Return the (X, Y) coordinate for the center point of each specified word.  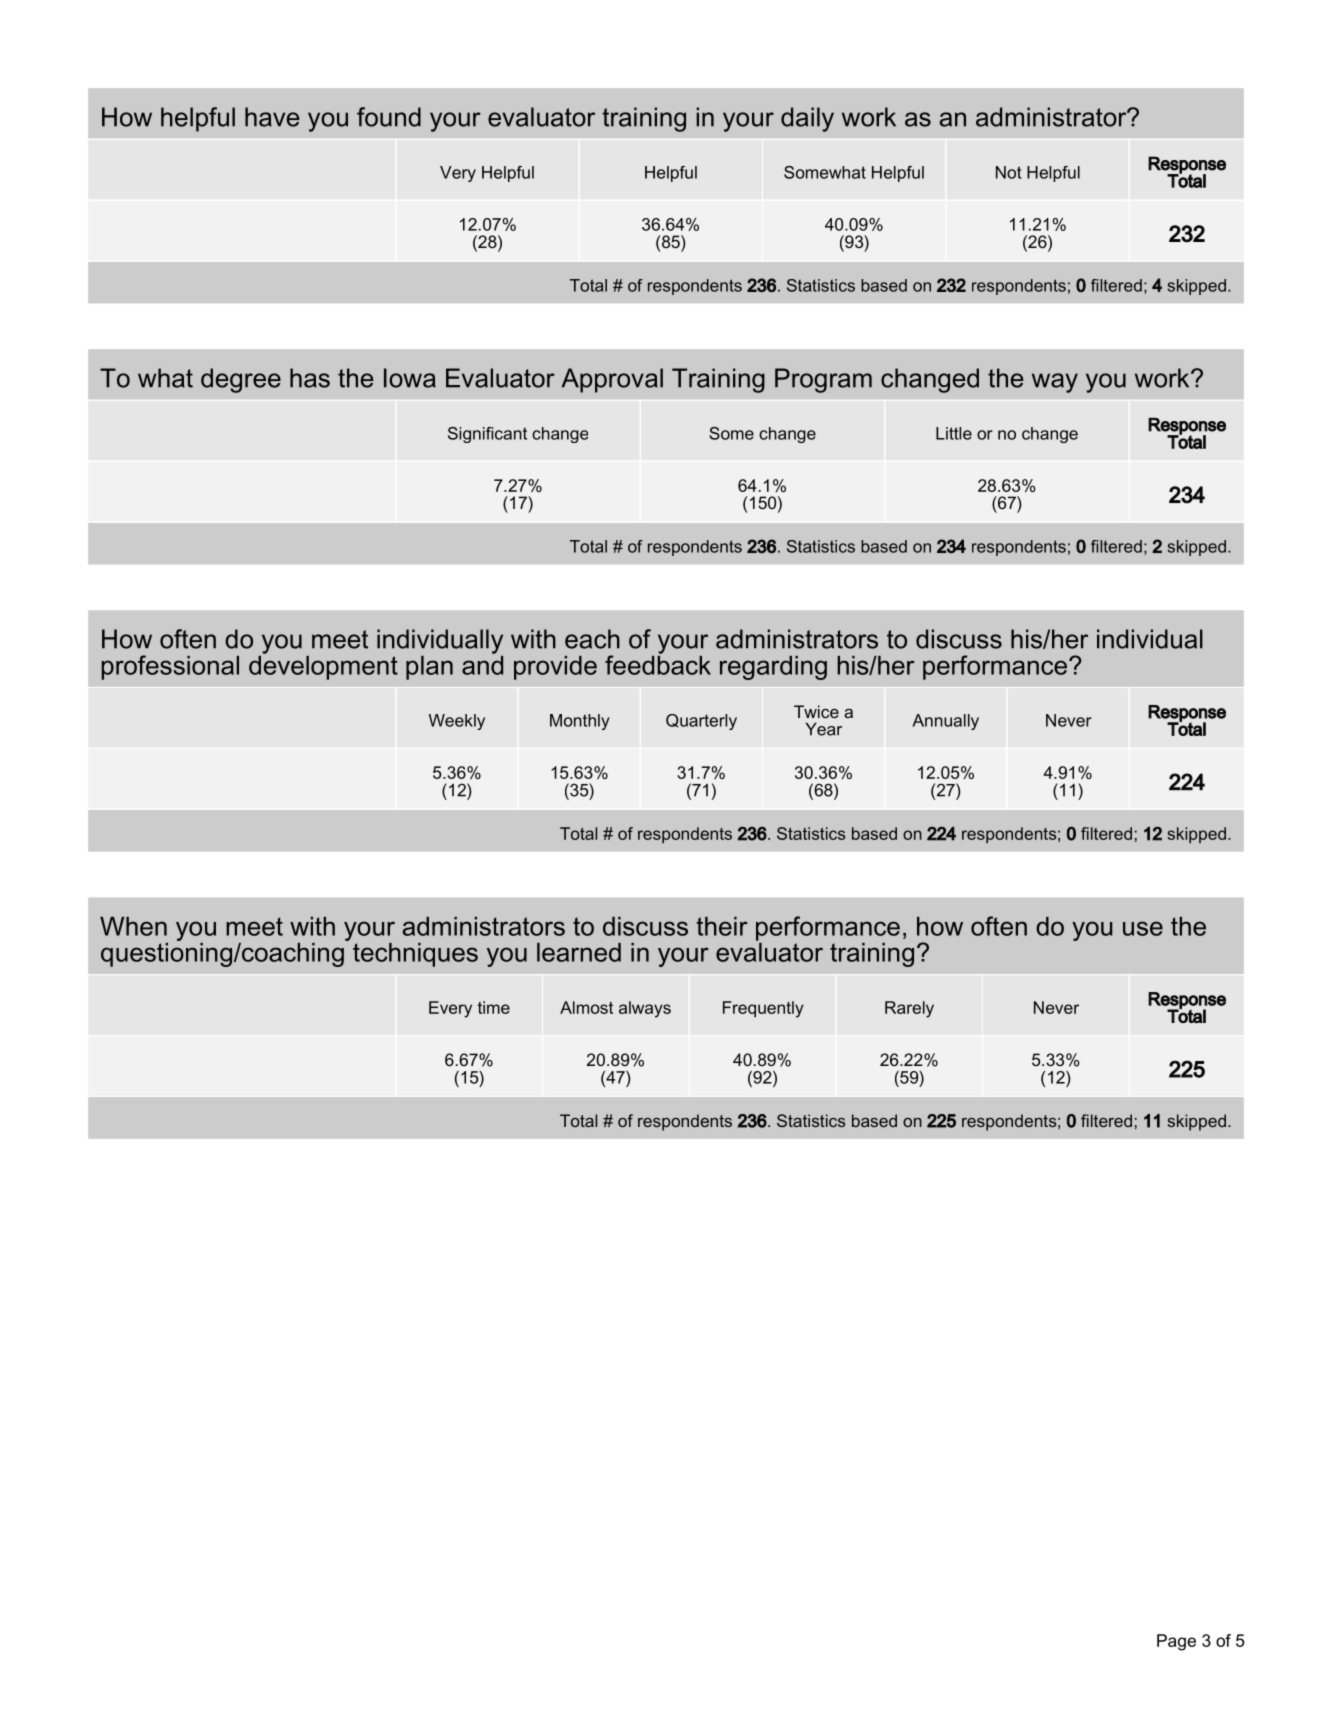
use (1143, 928)
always (645, 1009)
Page (1176, 1642)
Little (954, 433)
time (494, 1007)
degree (241, 380)
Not (1009, 172)
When (133, 926)
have (272, 117)
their (722, 926)
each (592, 639)
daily (807, 119)
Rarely (909, 1009)
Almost (586, 1007)
